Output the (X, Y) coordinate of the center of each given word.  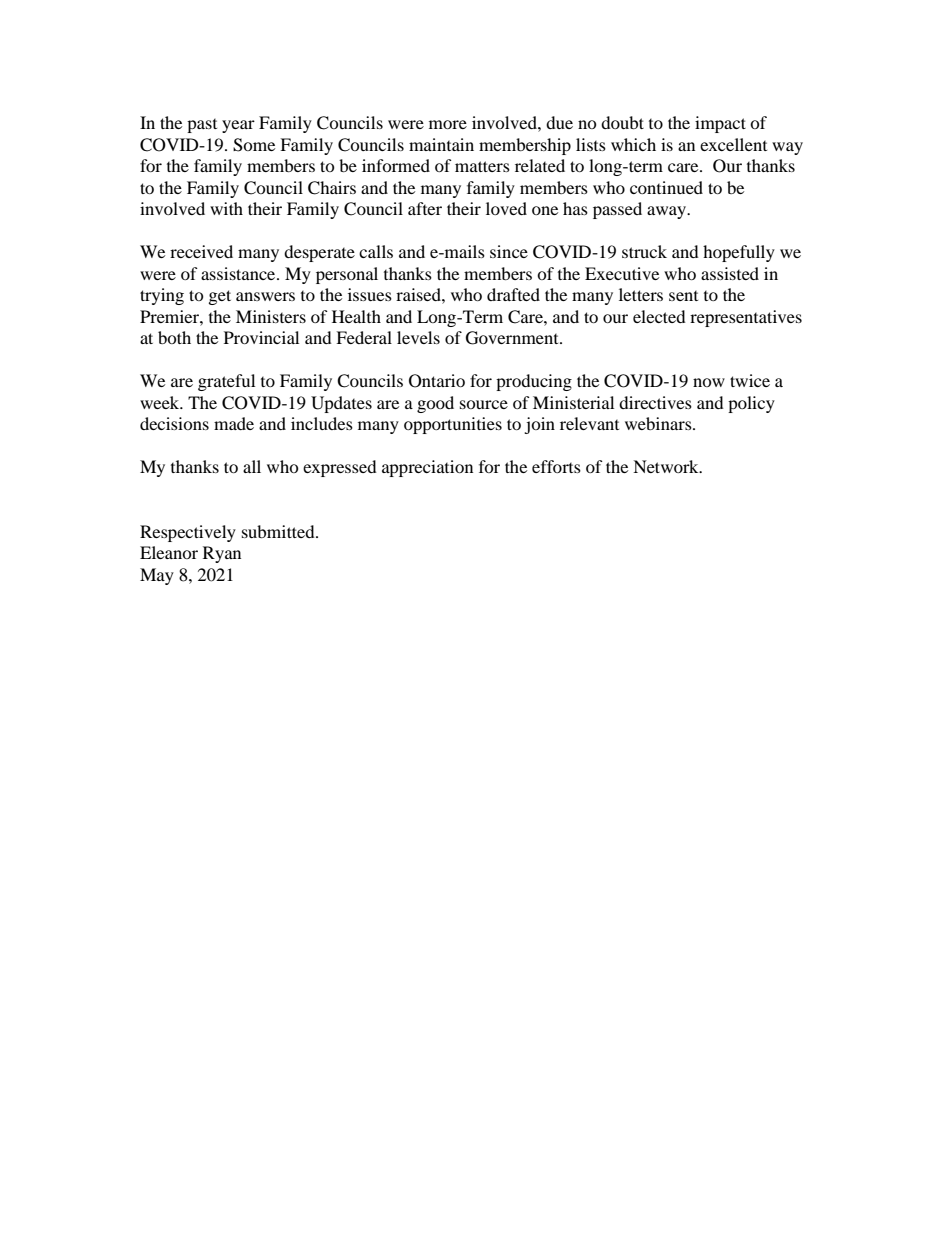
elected (659, 316)
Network (667, 466)
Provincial (261, 337)
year (238, 126)
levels (418, 337)
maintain (441, 144)
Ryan (222, 554)
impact (720, 124)
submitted (279, 531)
